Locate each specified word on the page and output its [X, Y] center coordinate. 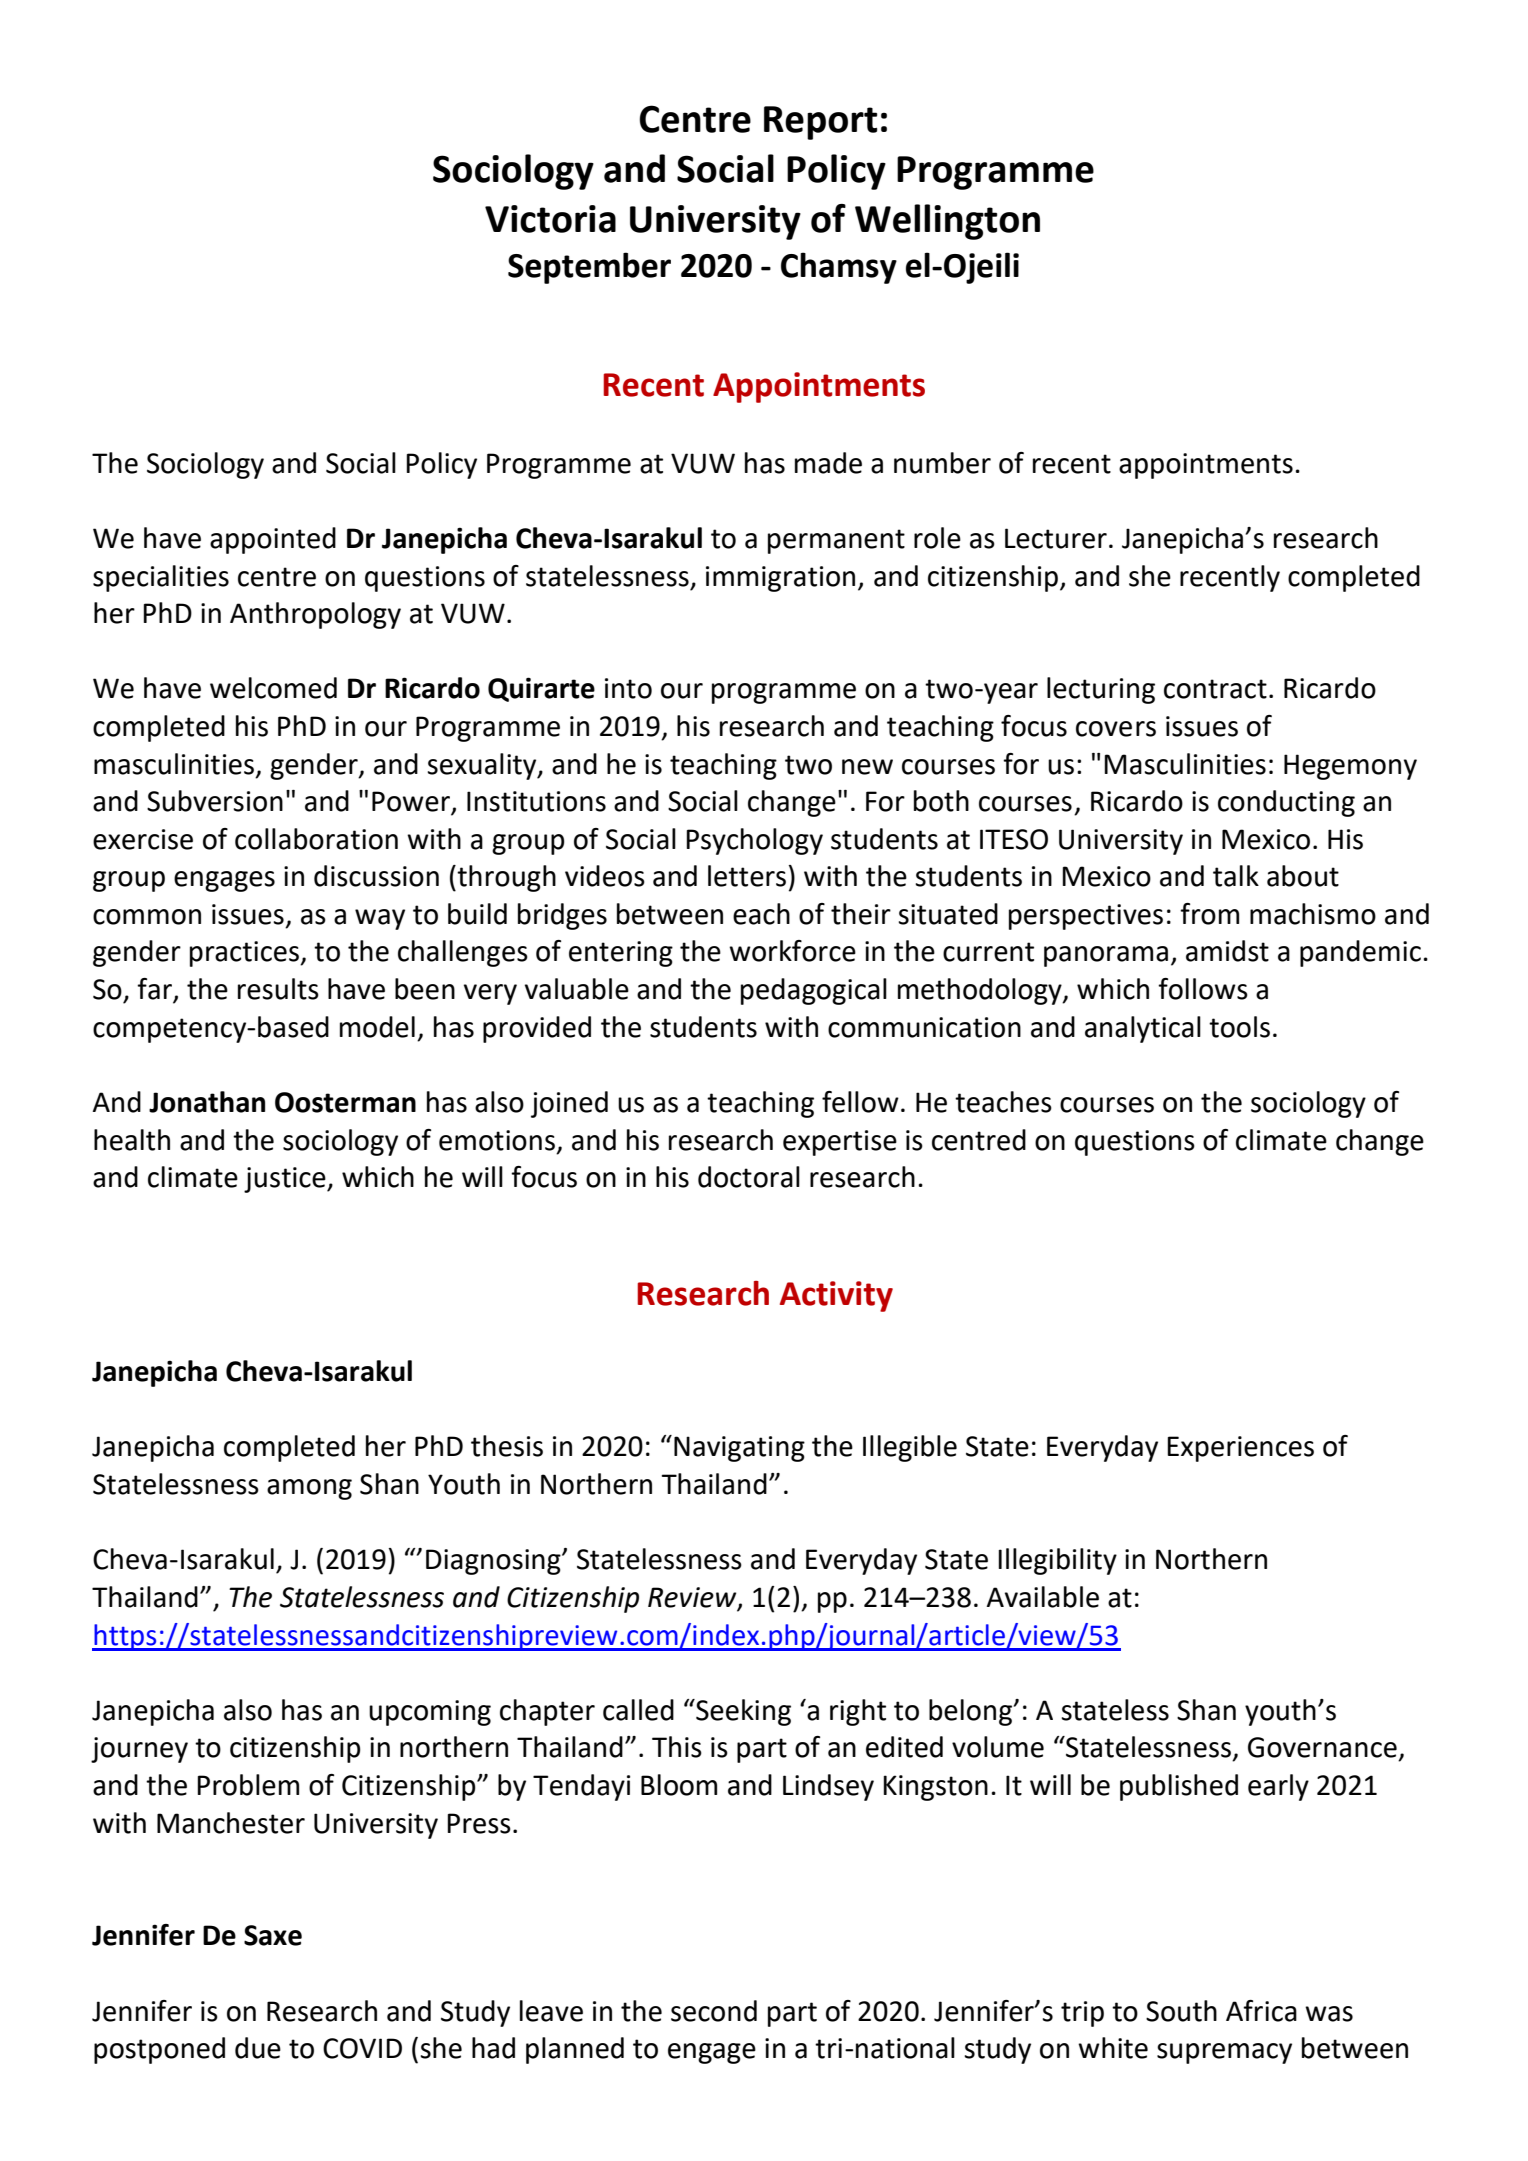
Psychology [754, 841]
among [309, 1489]
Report [820, 123]
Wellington [947, 222]
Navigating [739, 1449]
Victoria [550, 219]
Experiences [1240, 1449]
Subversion [215, 801]
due [258, 2048]
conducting [1286, 803]
